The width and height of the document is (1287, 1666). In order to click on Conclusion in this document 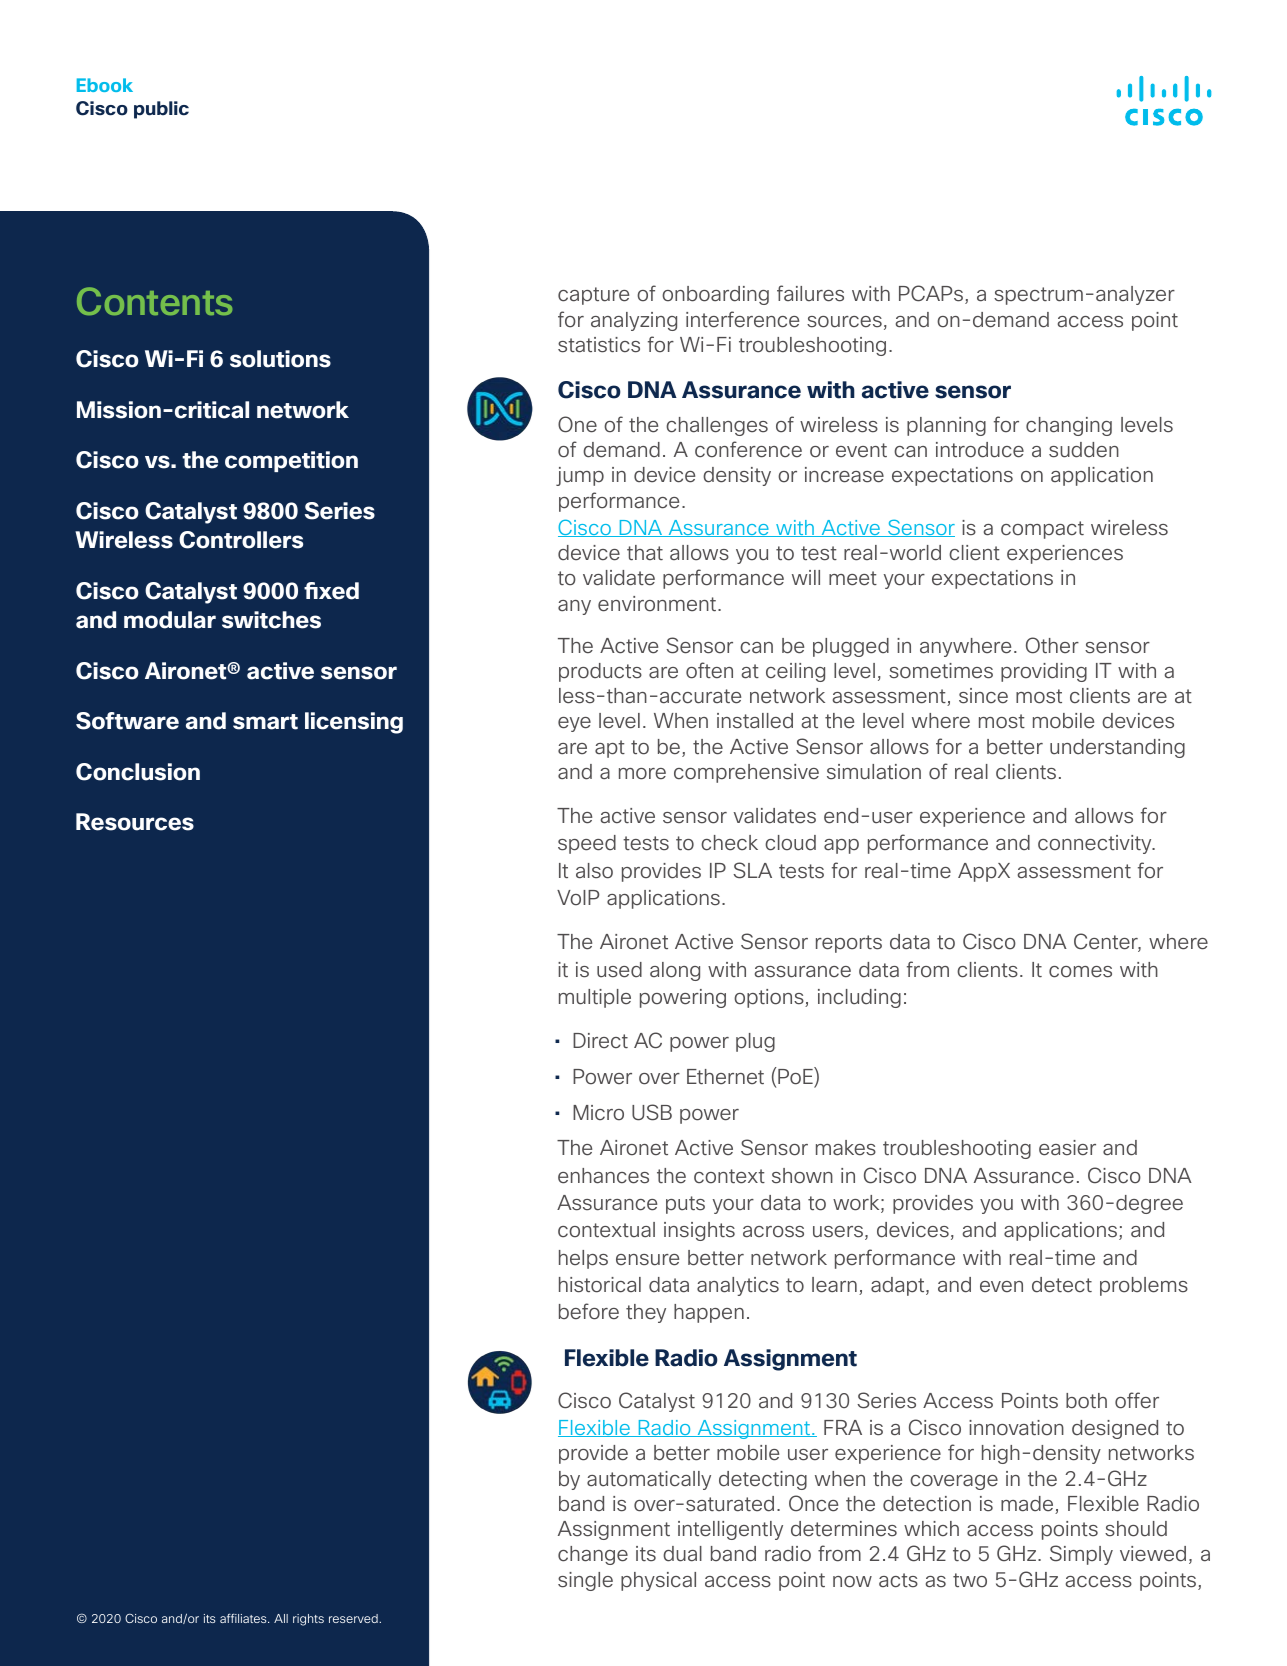, I will do `click(138, 772)`.
